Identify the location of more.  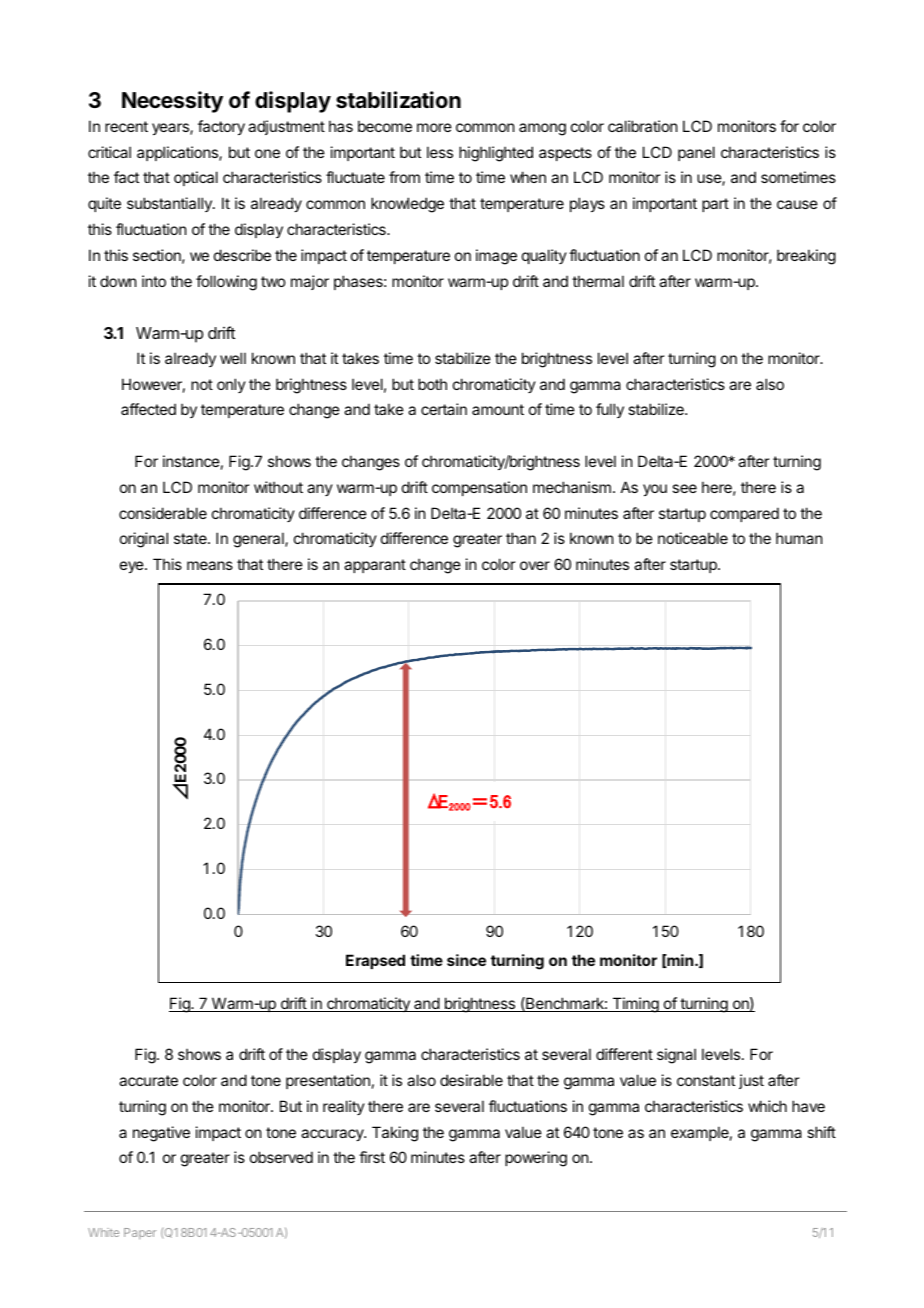
(434, 127).
